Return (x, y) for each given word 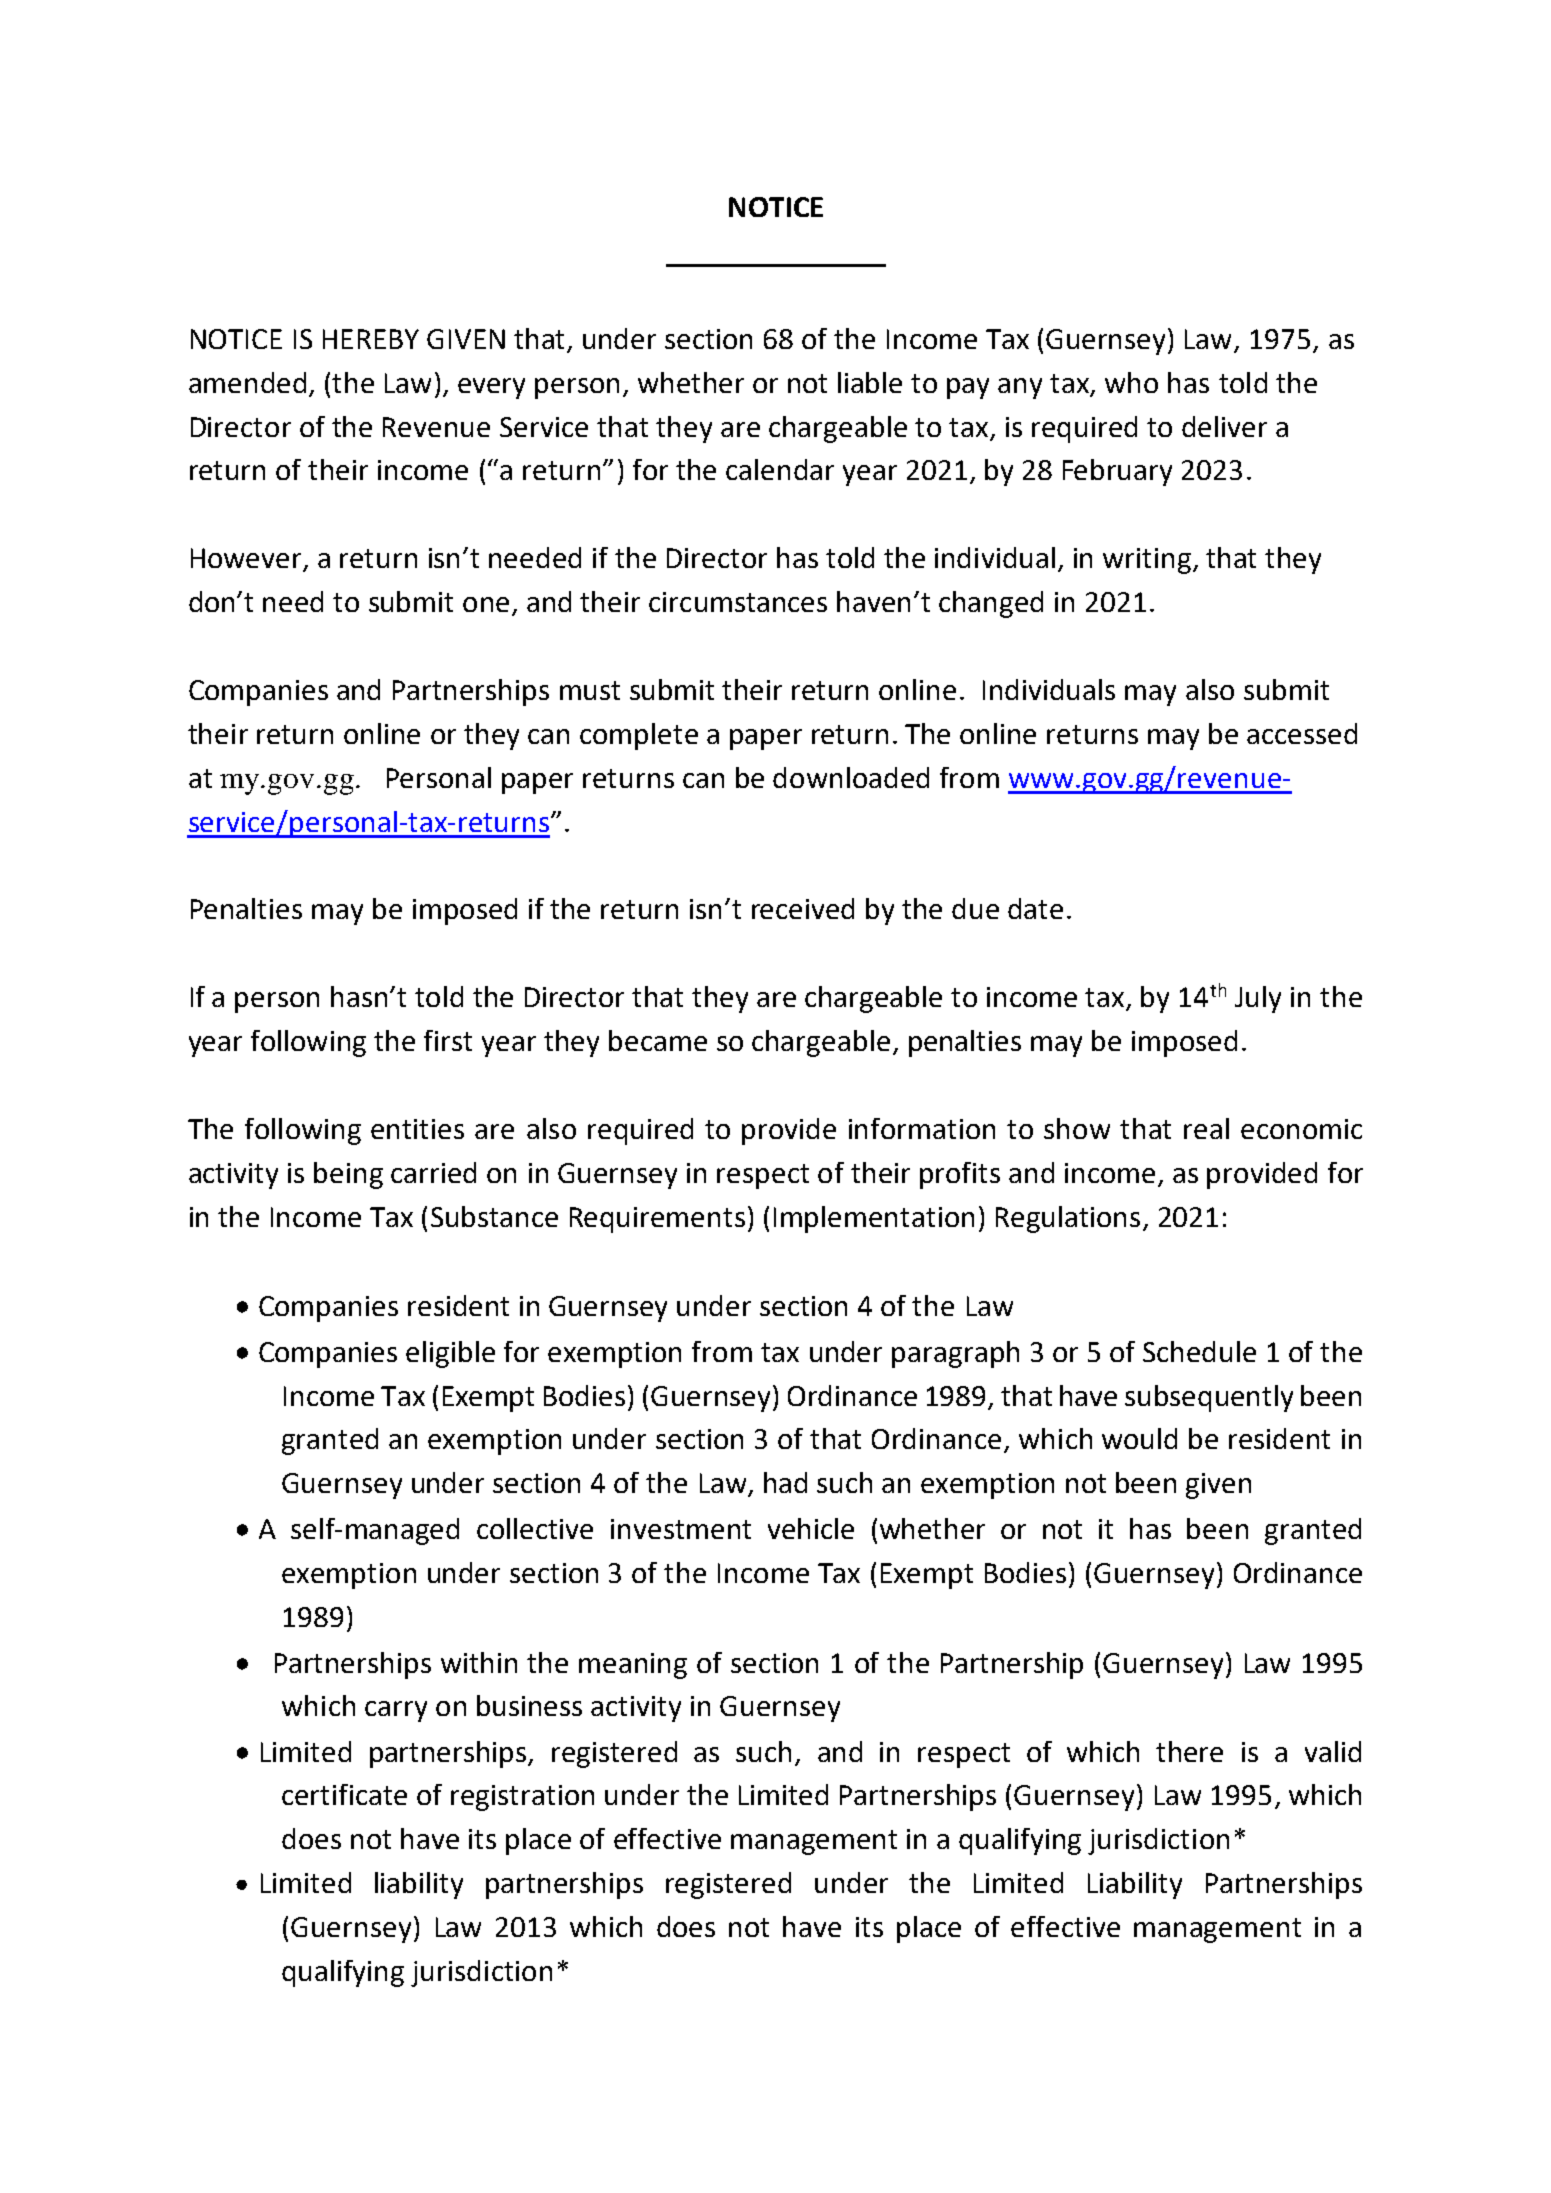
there (1189, 1751)
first (448, 1040)
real (1206, 1128)
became (658, 1040)
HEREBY (371, 339)
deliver (1224, 426)
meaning (633, 1666)
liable (870, 382)
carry (396, 1711)
